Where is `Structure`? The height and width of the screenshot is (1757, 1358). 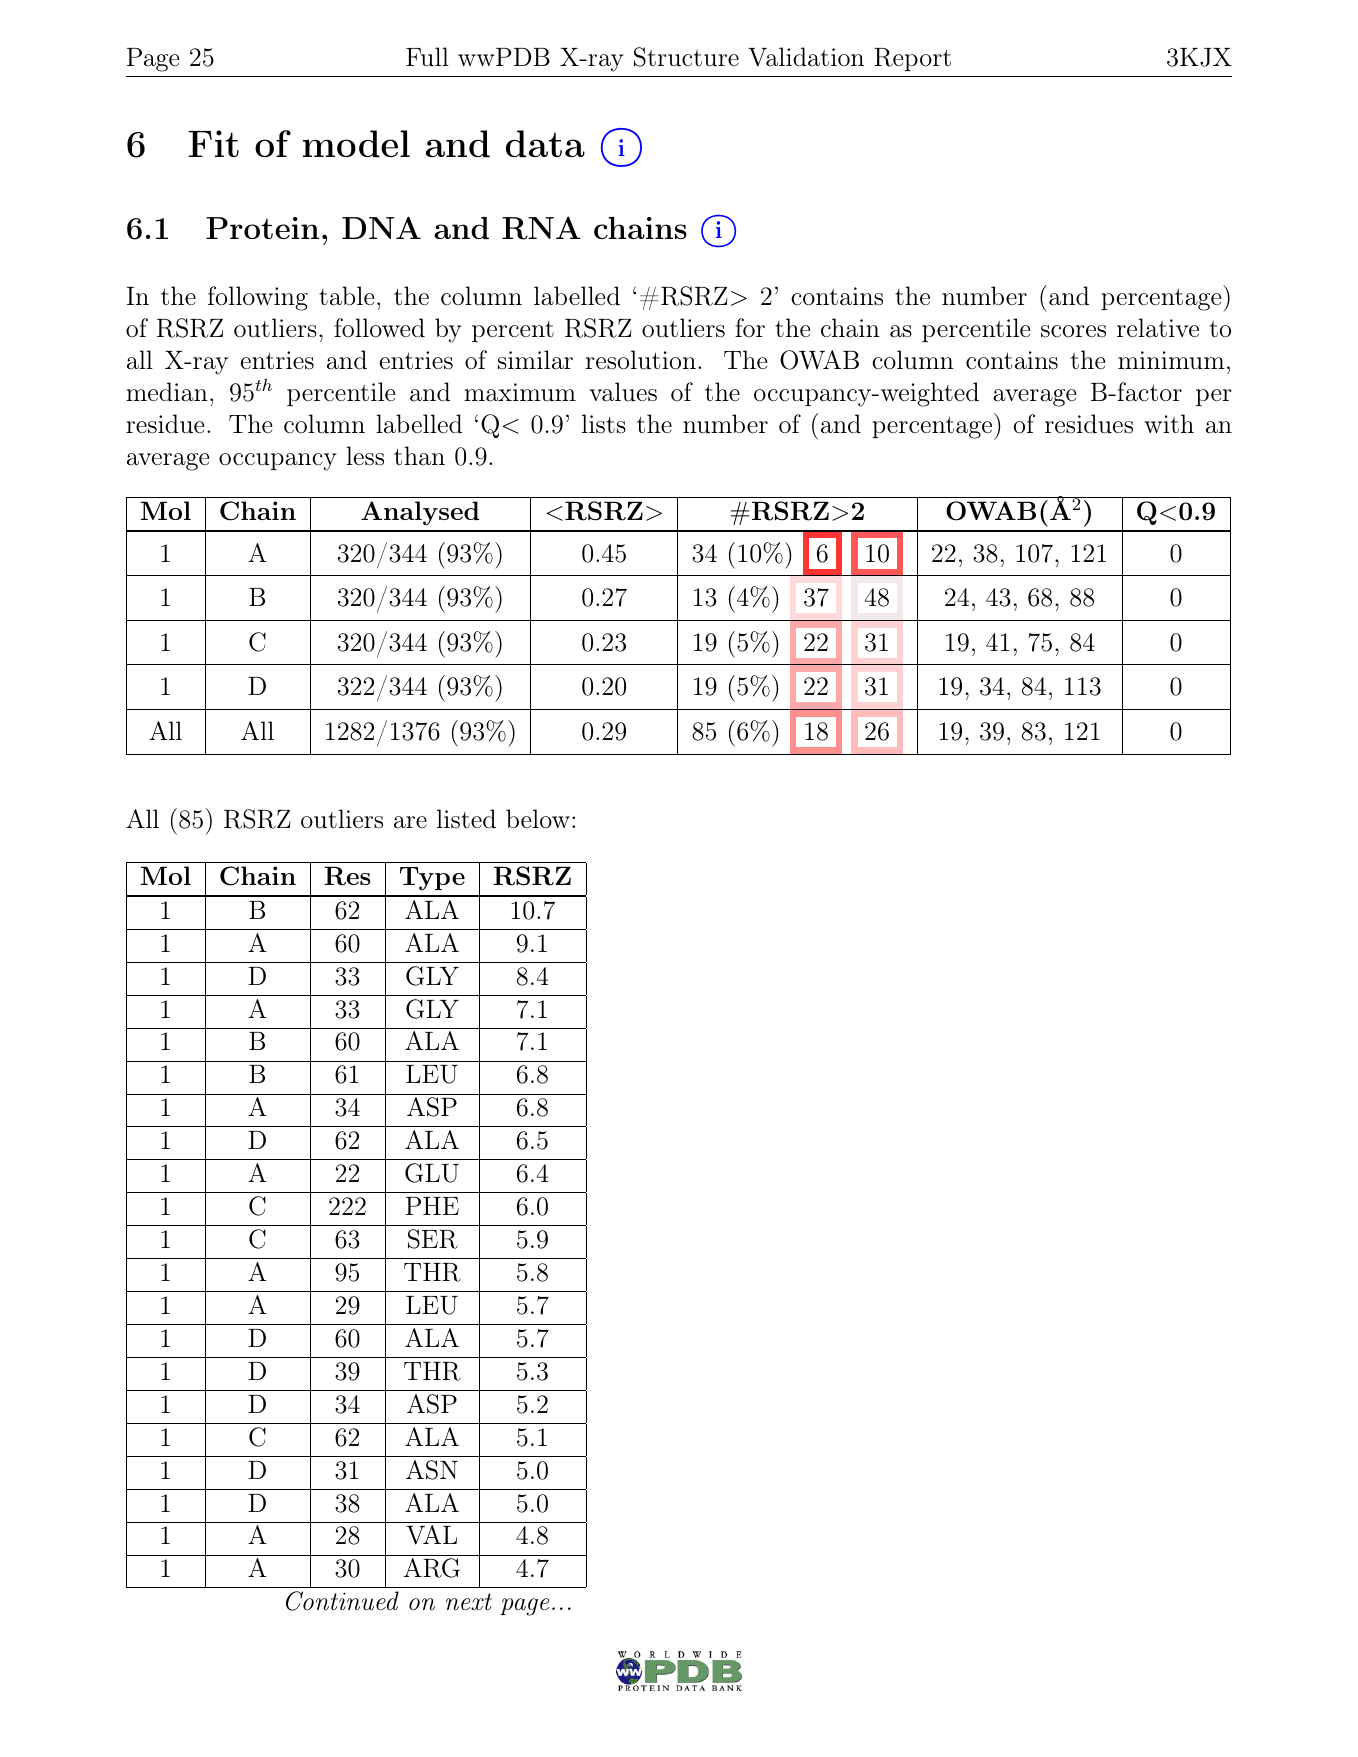 Structure is located at coordinates (686, 57).
